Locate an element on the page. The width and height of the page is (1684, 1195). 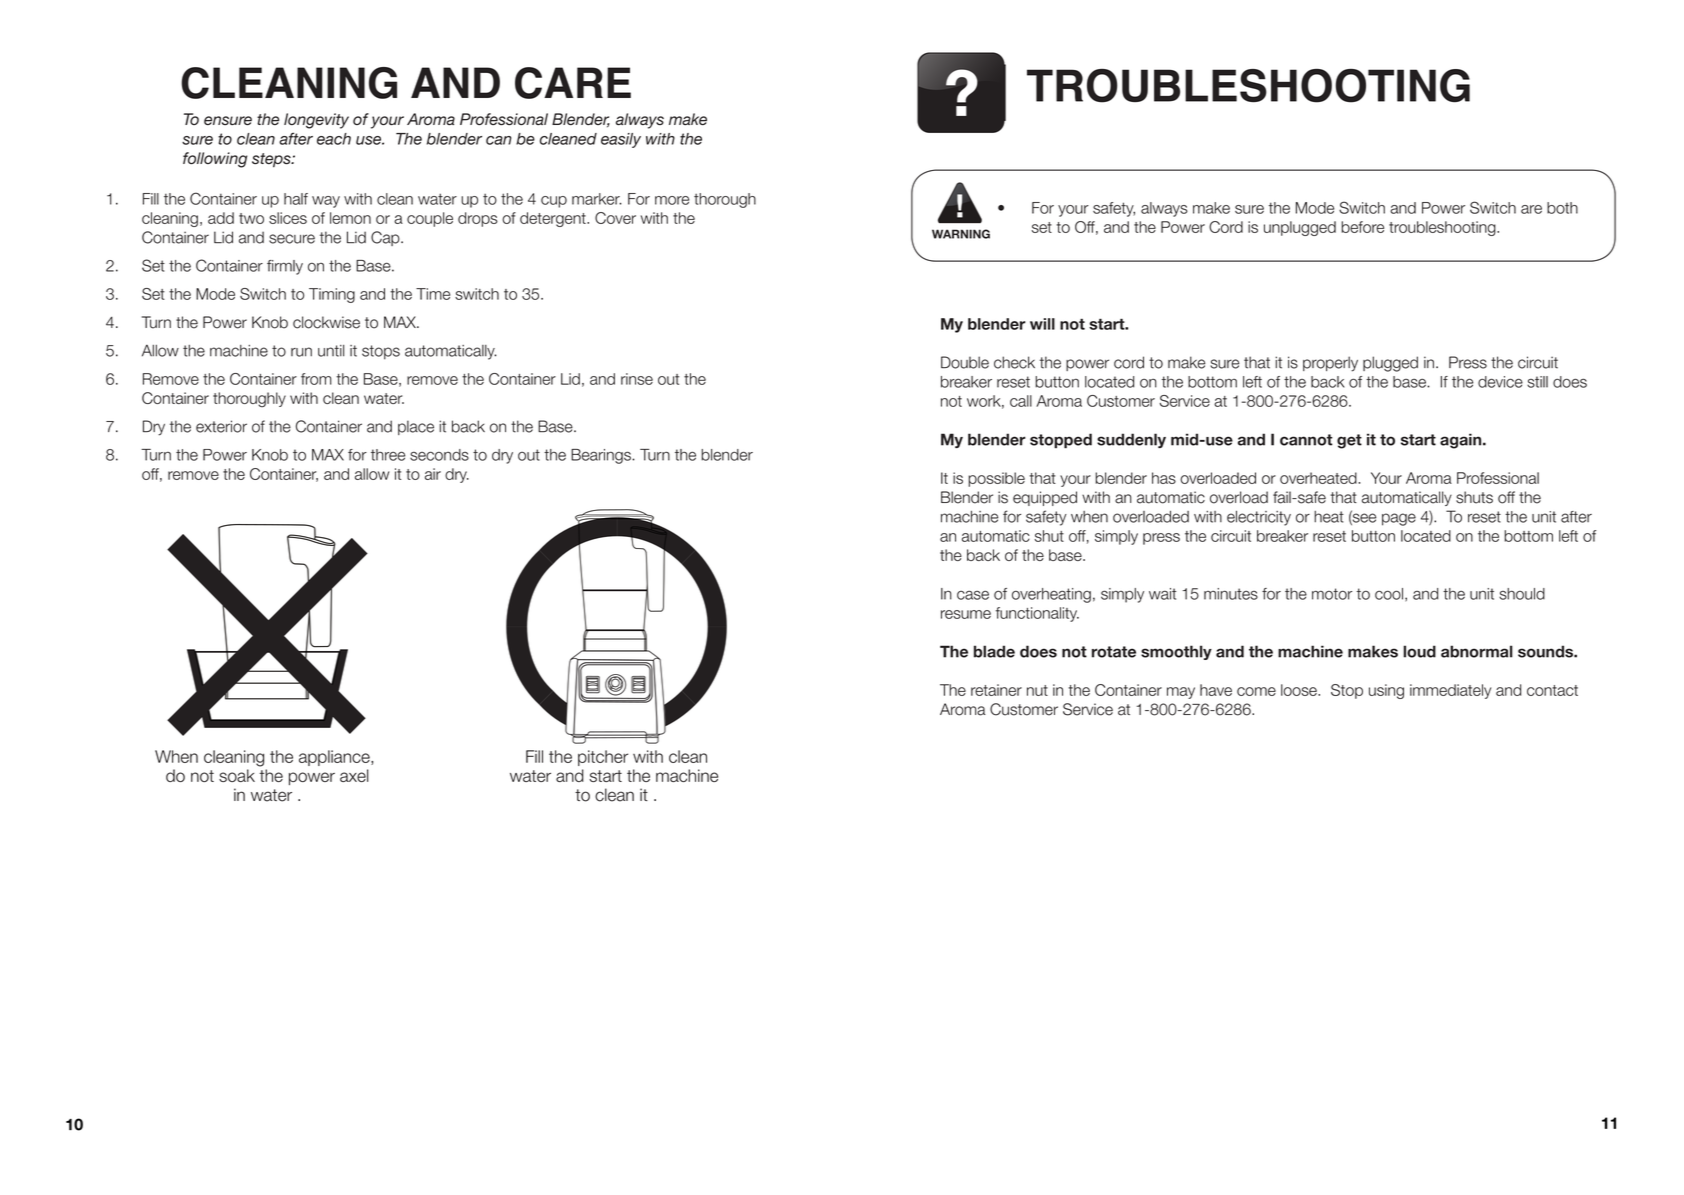
longevity is located at coordinates (316, 121).
